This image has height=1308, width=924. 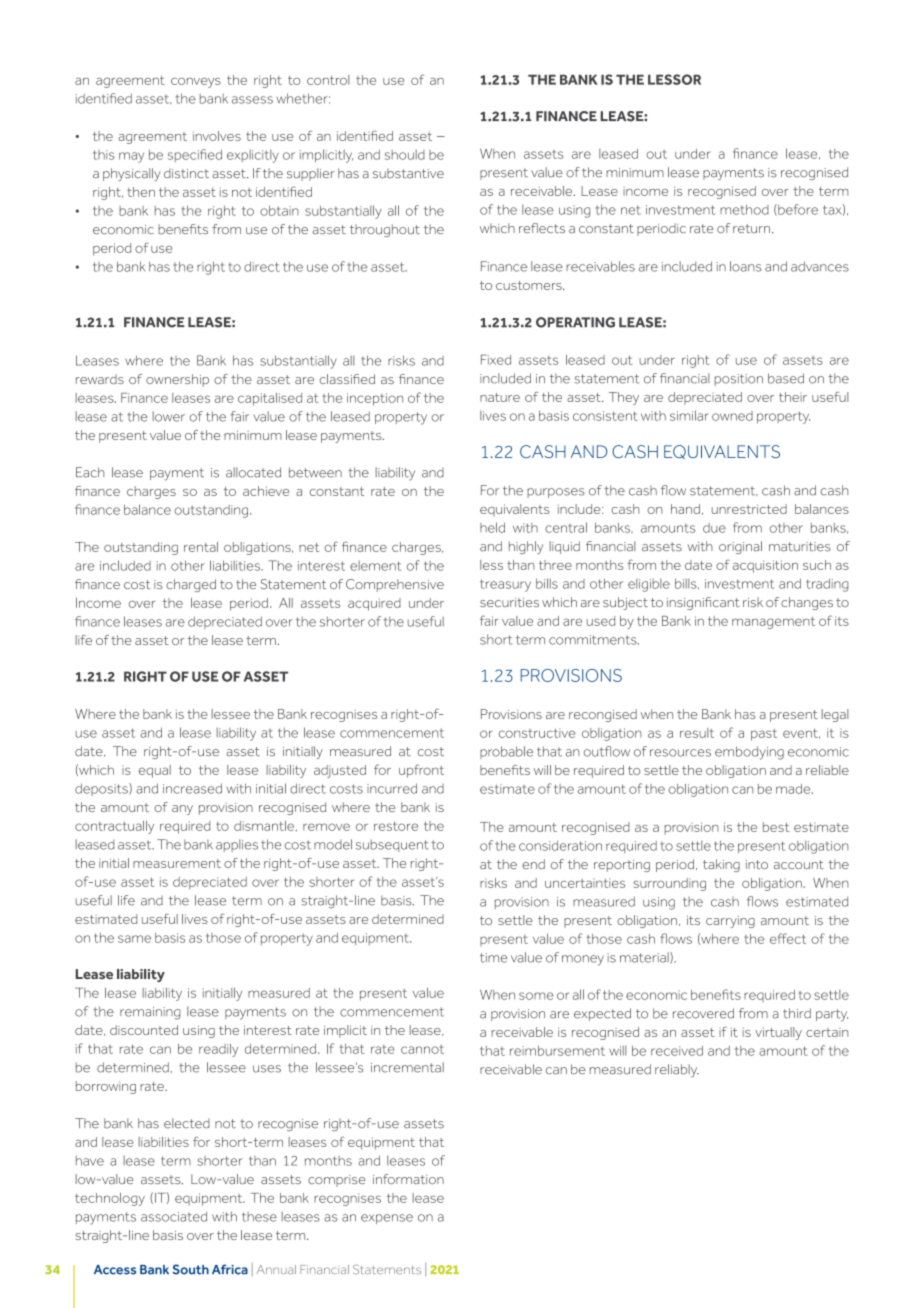 What do you see at coordinates (196, 83) in the image?
I see `conveys` at bounding box center [196, 83].
